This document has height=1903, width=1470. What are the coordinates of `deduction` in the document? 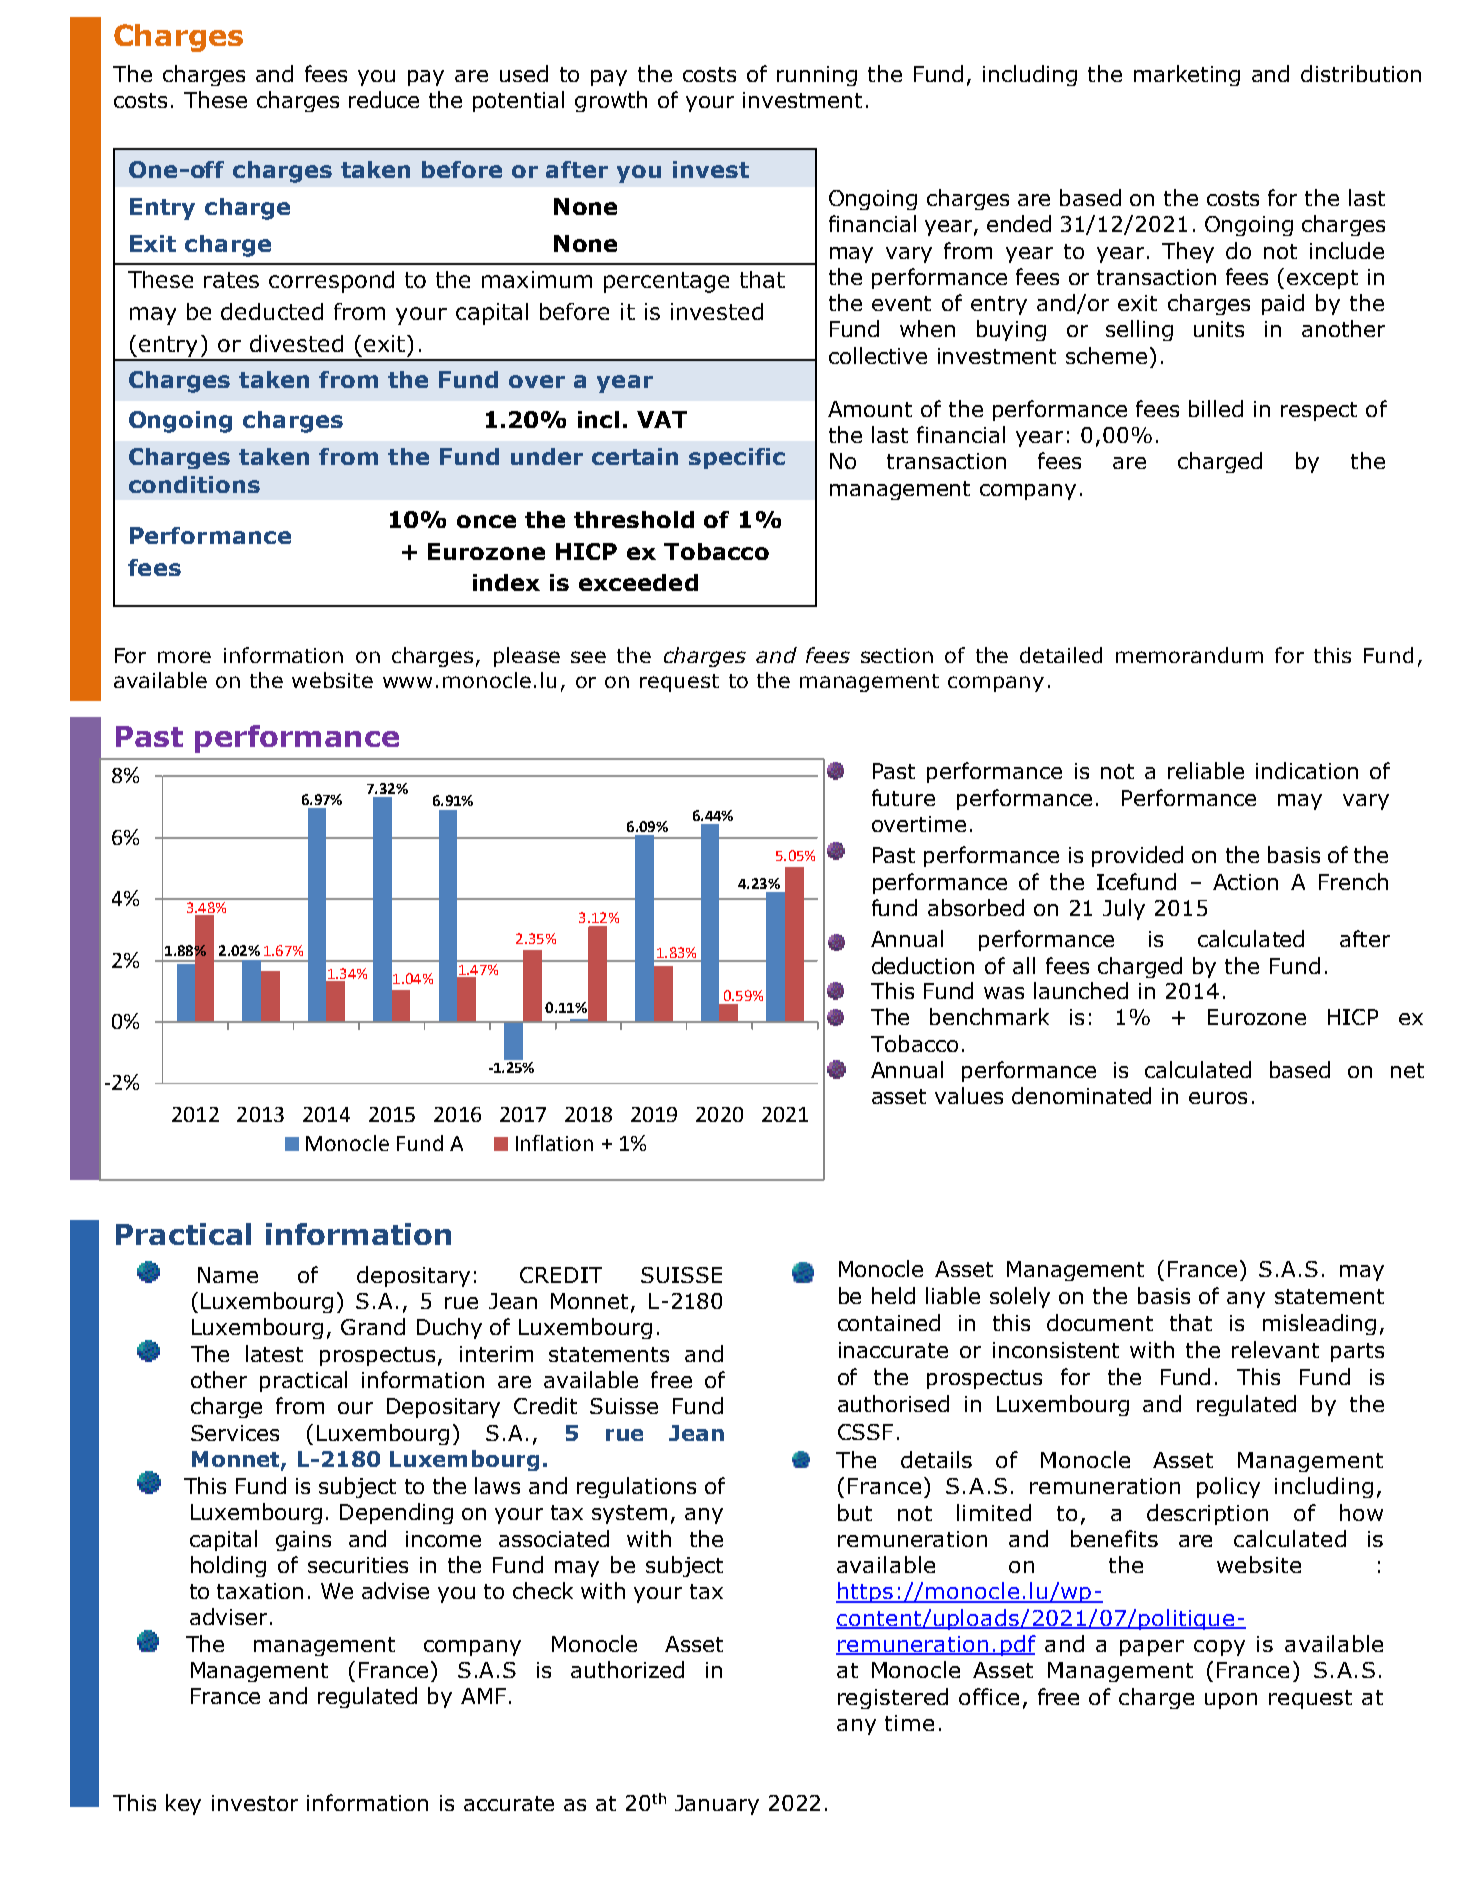 It's located at (923, 965).
